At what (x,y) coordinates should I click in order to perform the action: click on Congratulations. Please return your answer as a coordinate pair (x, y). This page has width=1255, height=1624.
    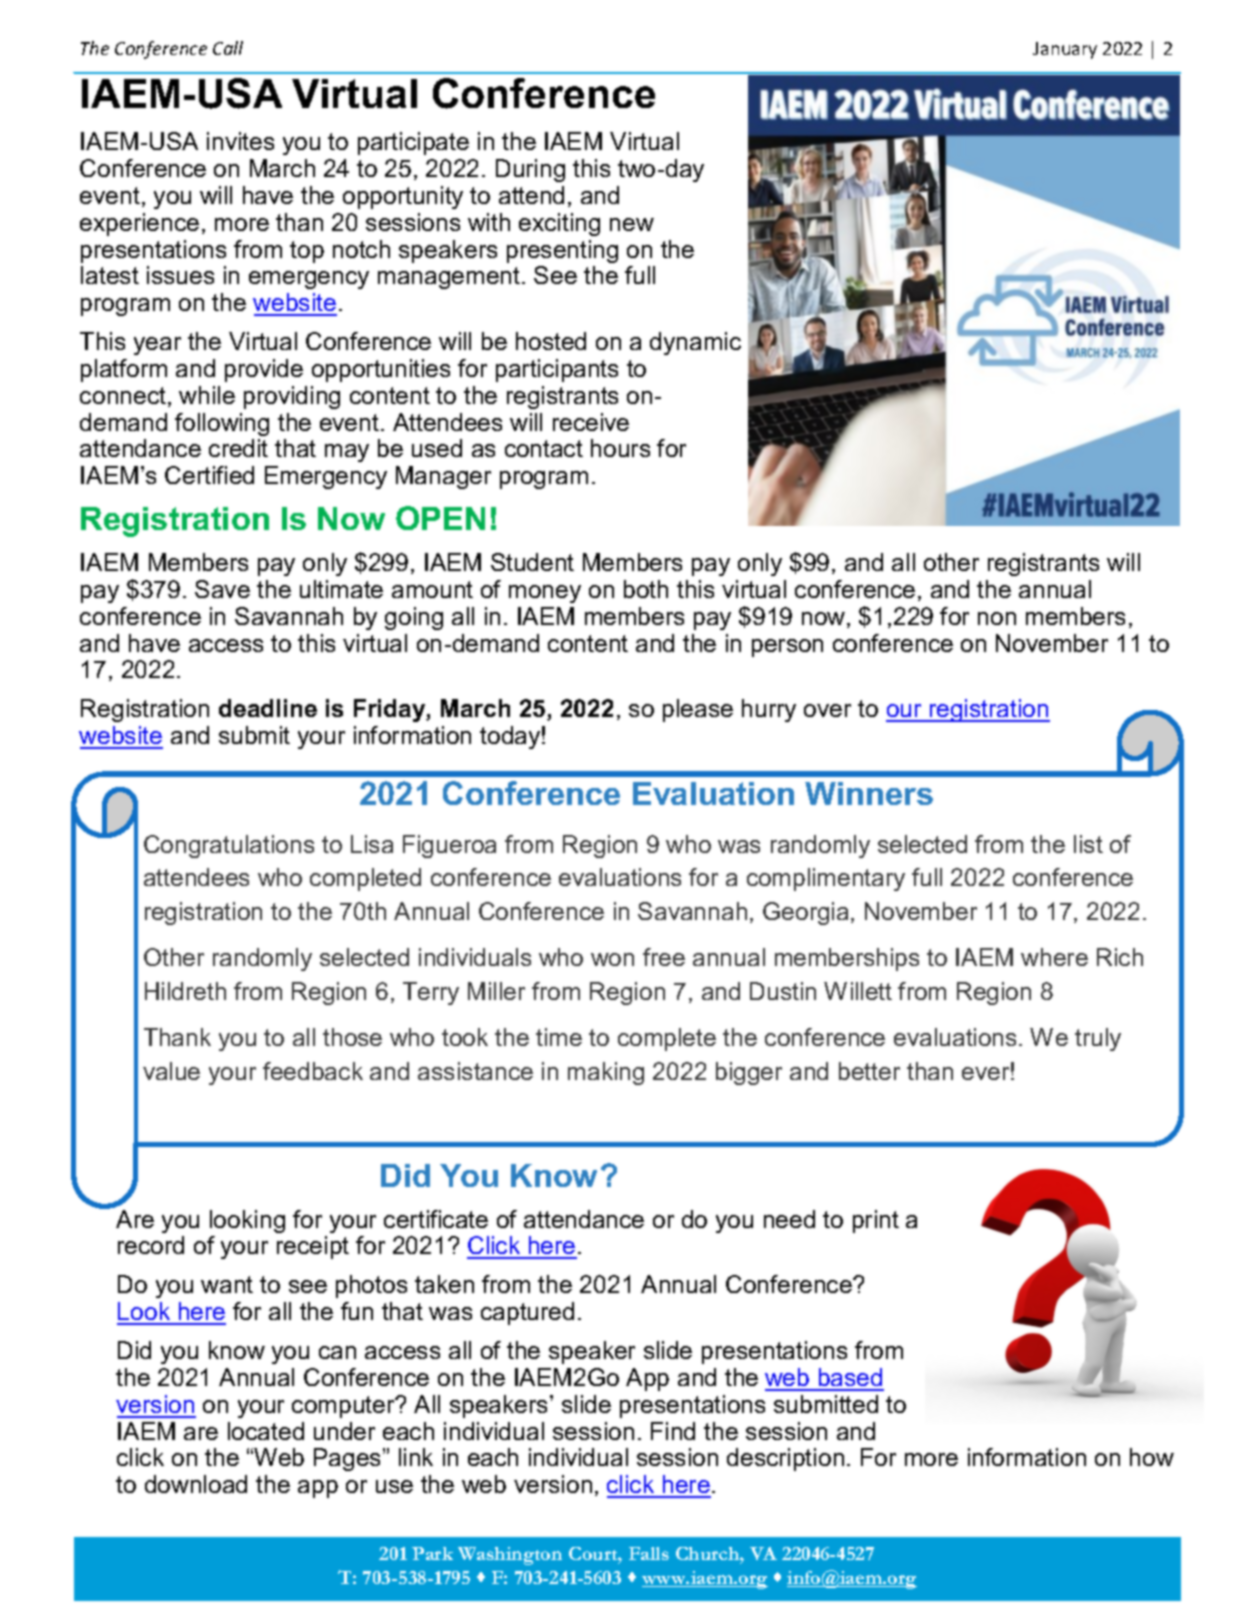
    Looking at the image, I should click on (229, 846).
